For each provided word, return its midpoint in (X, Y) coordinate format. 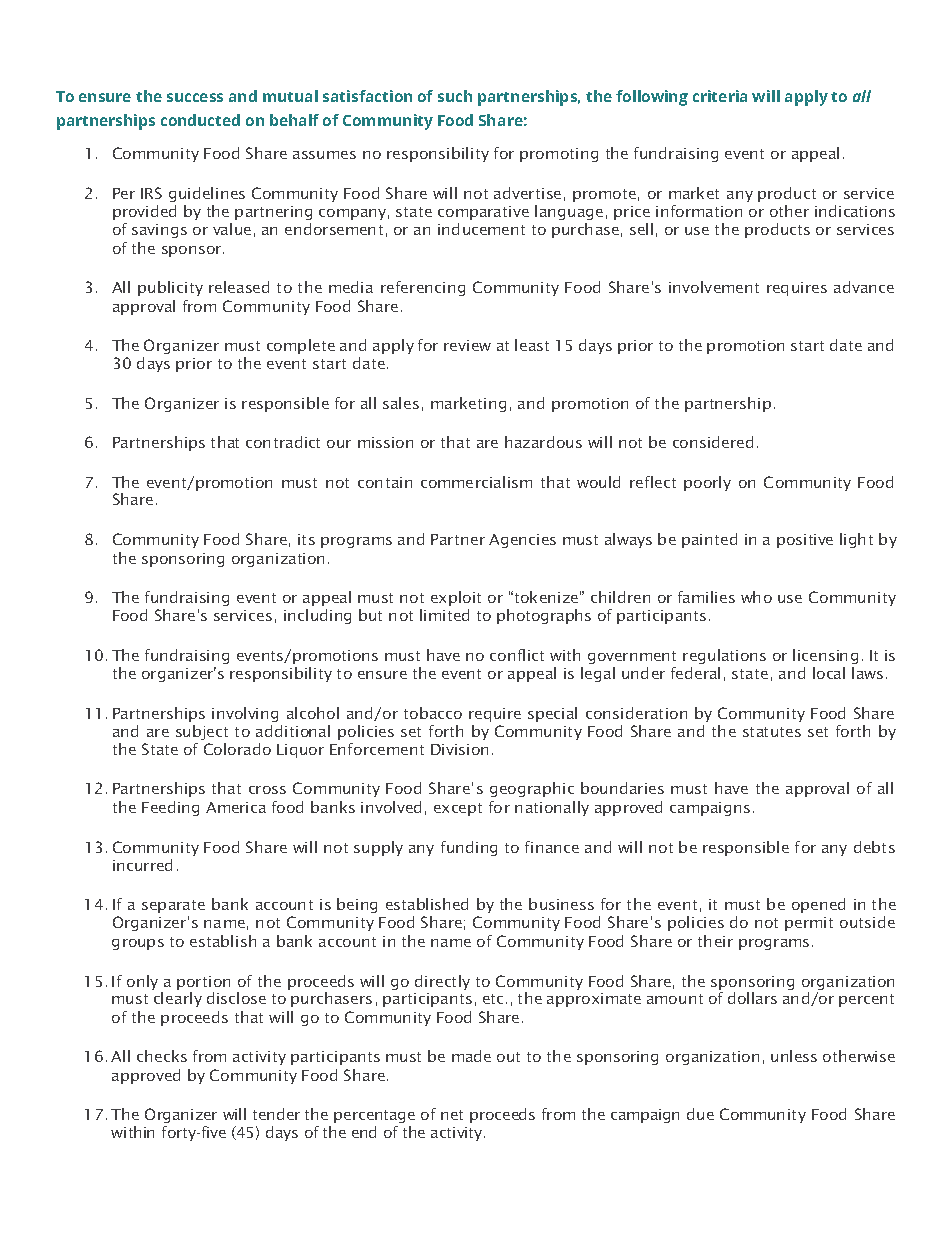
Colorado (237, 749)
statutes (772, 732)
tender (276, 1114)
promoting (559, 155)
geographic (532, 789)
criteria (720, 96)
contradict (283, 442)
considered (713, 442)
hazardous (543, 442)
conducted (200, 120)
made (471, 1056)
